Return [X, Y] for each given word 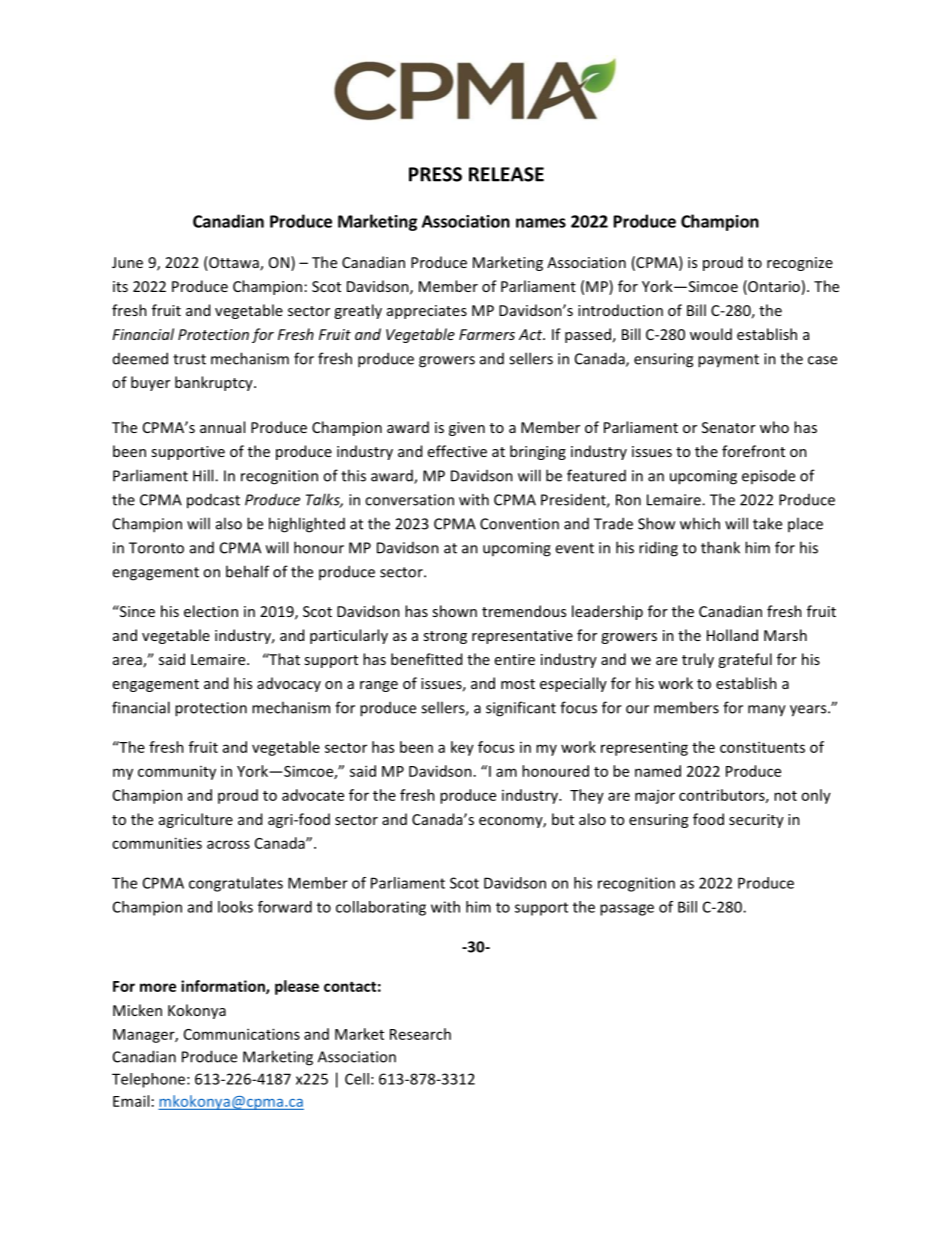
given [467, 429]
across [228, 844]
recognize [800, 264]
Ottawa [234, 263]
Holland [732, 635]
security [756, 821]
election [211, 611]
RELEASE [506, 174]
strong [445, 637]
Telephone [150, 1080]
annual [222, 427]
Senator [729, 427]
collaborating [381, 908]
